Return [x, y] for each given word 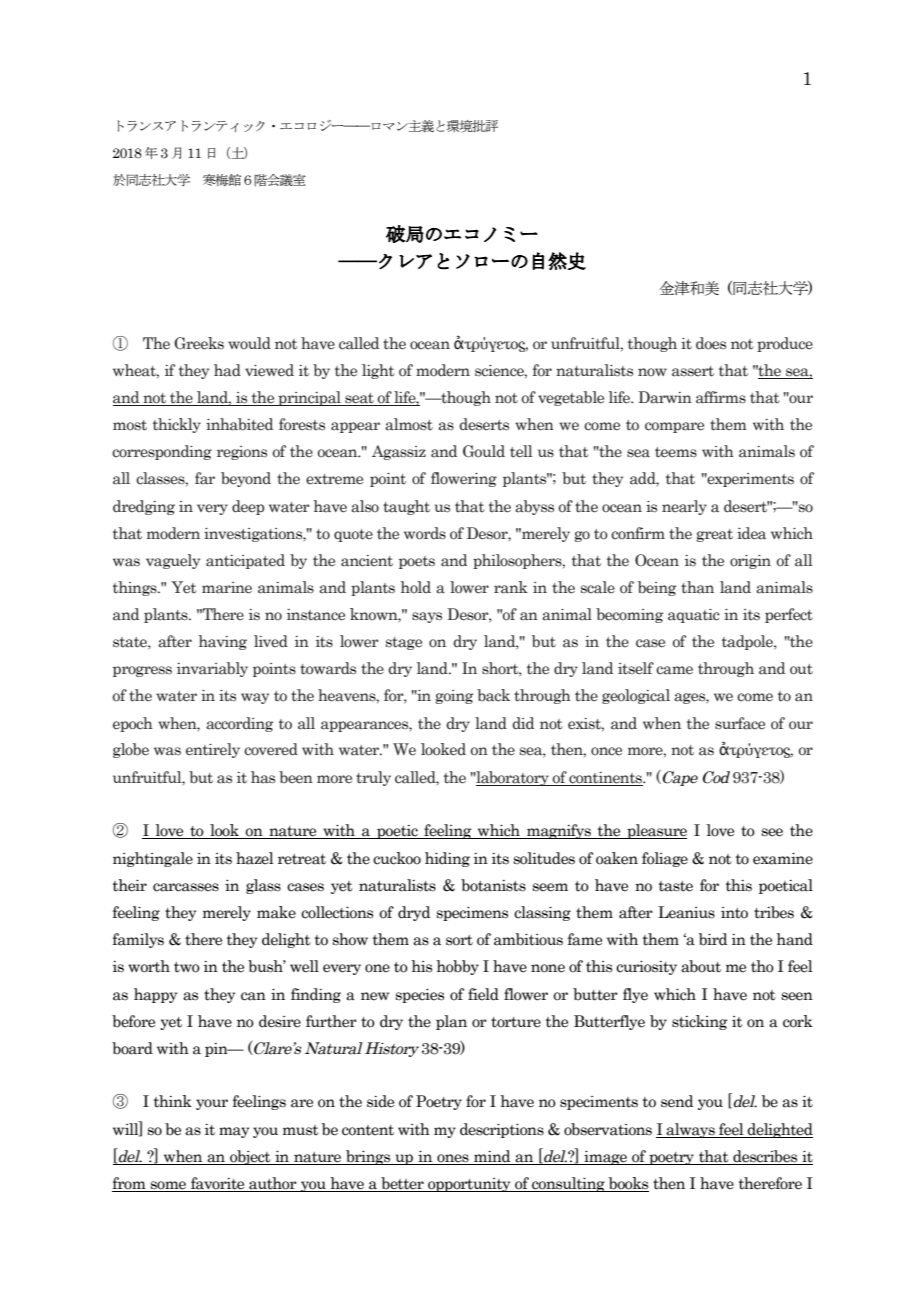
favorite [218, 1184]
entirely [213, 750]
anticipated [245, 561]
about [701, 966]
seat [359, 399]
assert [693, 371]
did [523, 723]
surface [740, 723]
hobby [457, 967]
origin [750, 562]
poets [417, 562]
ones [453, 1159]
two [187, 967]
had [227, 370]
